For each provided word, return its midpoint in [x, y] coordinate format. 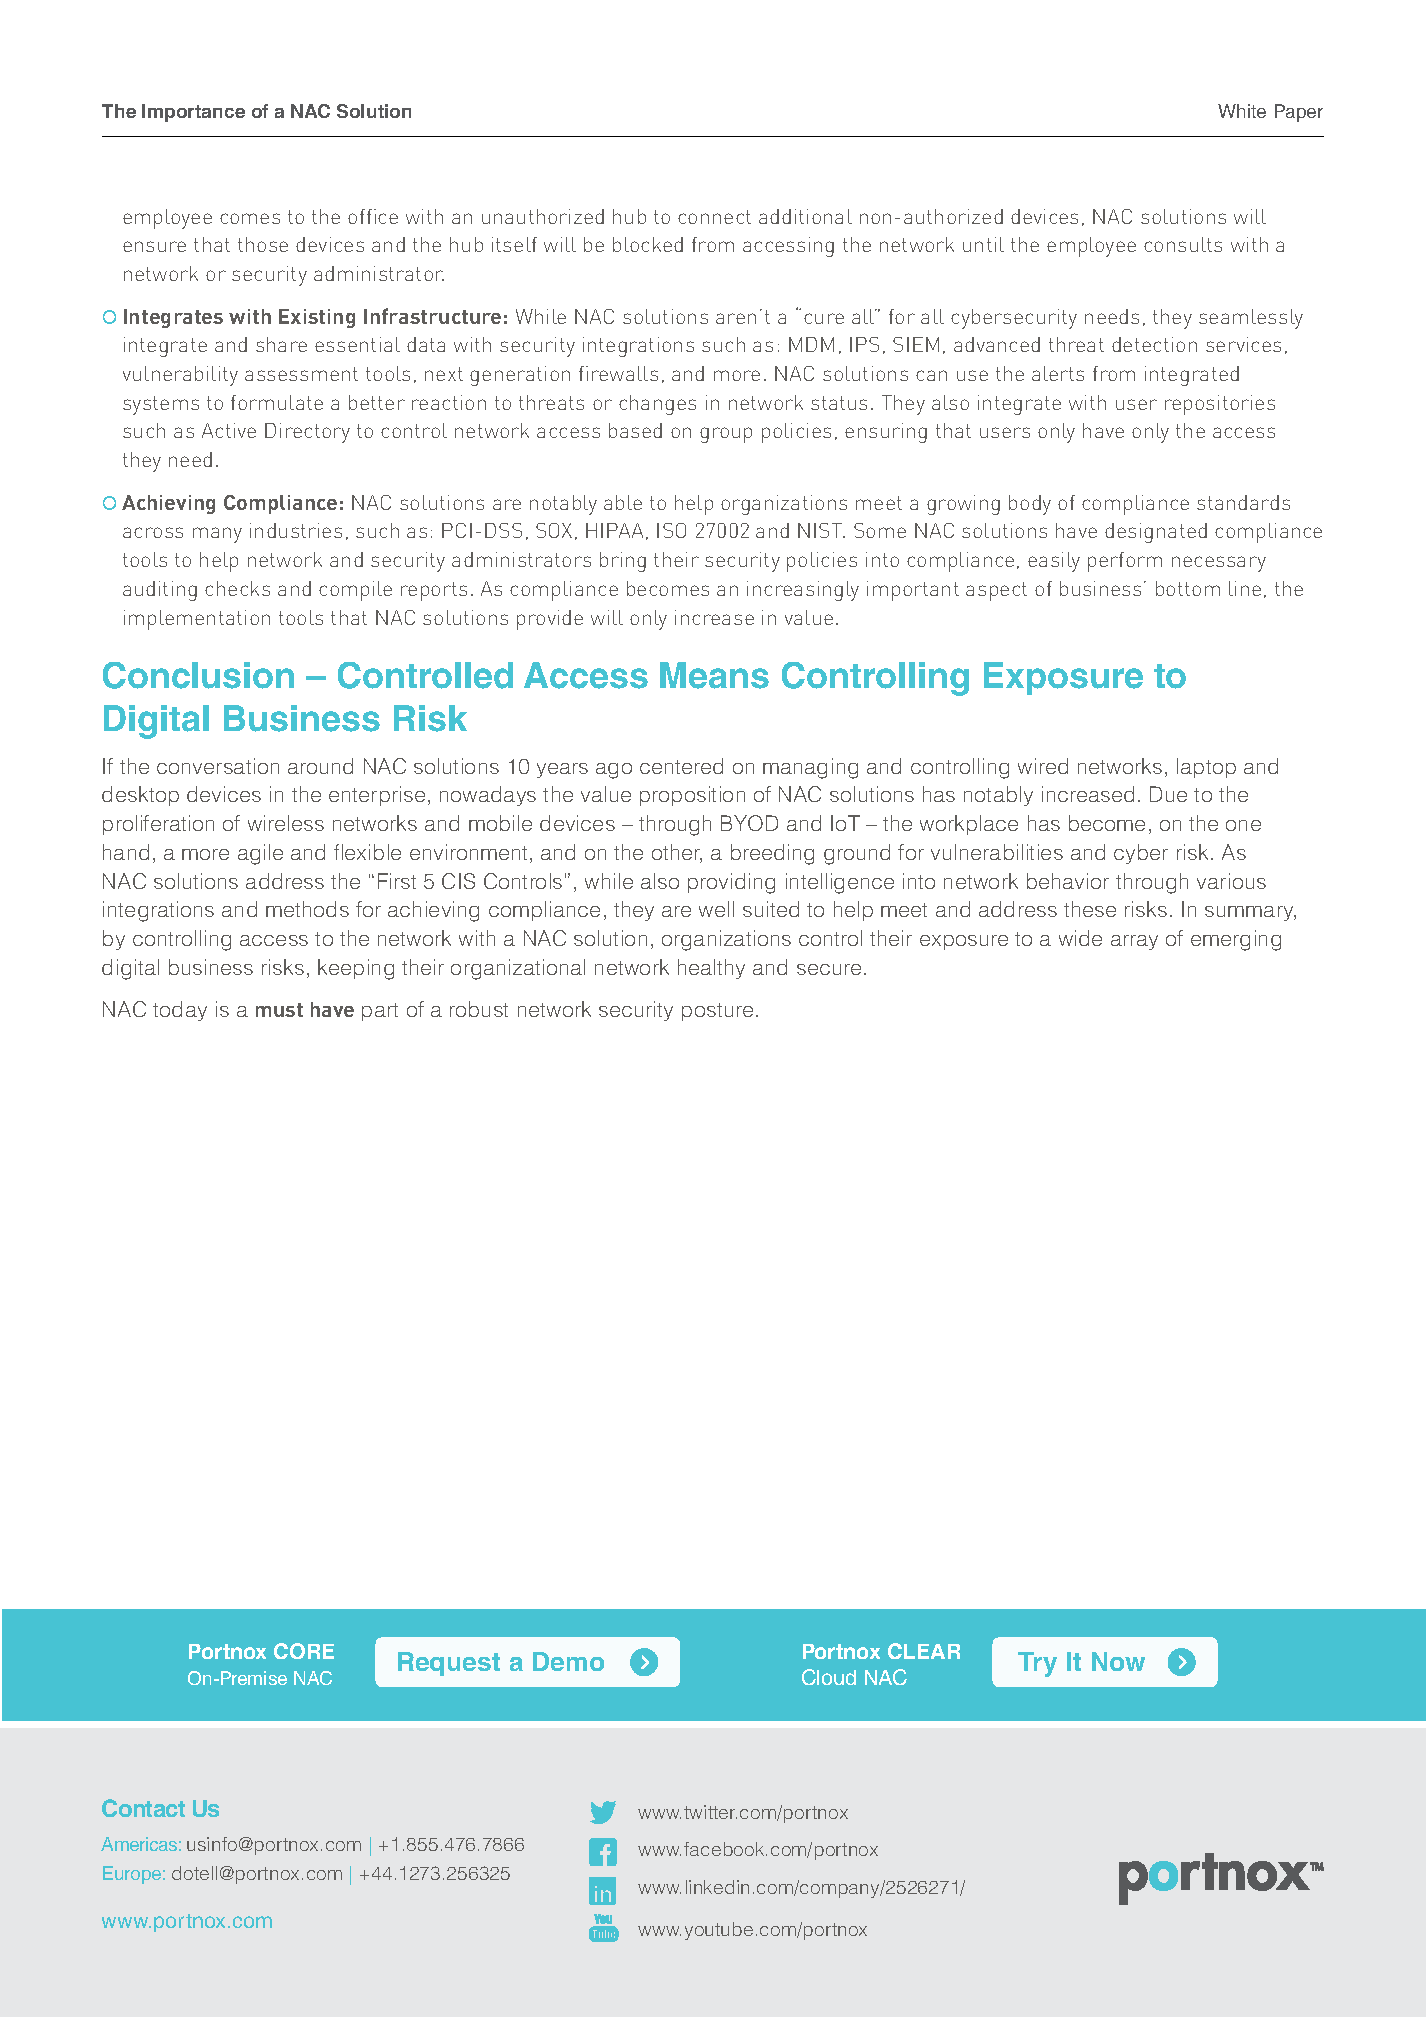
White [1242, 111]
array [1134, 942]
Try [1037, 1664]
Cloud [829, 1677]
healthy [711, 969]
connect [714, 217]
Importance [193, 113]
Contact [143, 1808]
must [279, 1010]
